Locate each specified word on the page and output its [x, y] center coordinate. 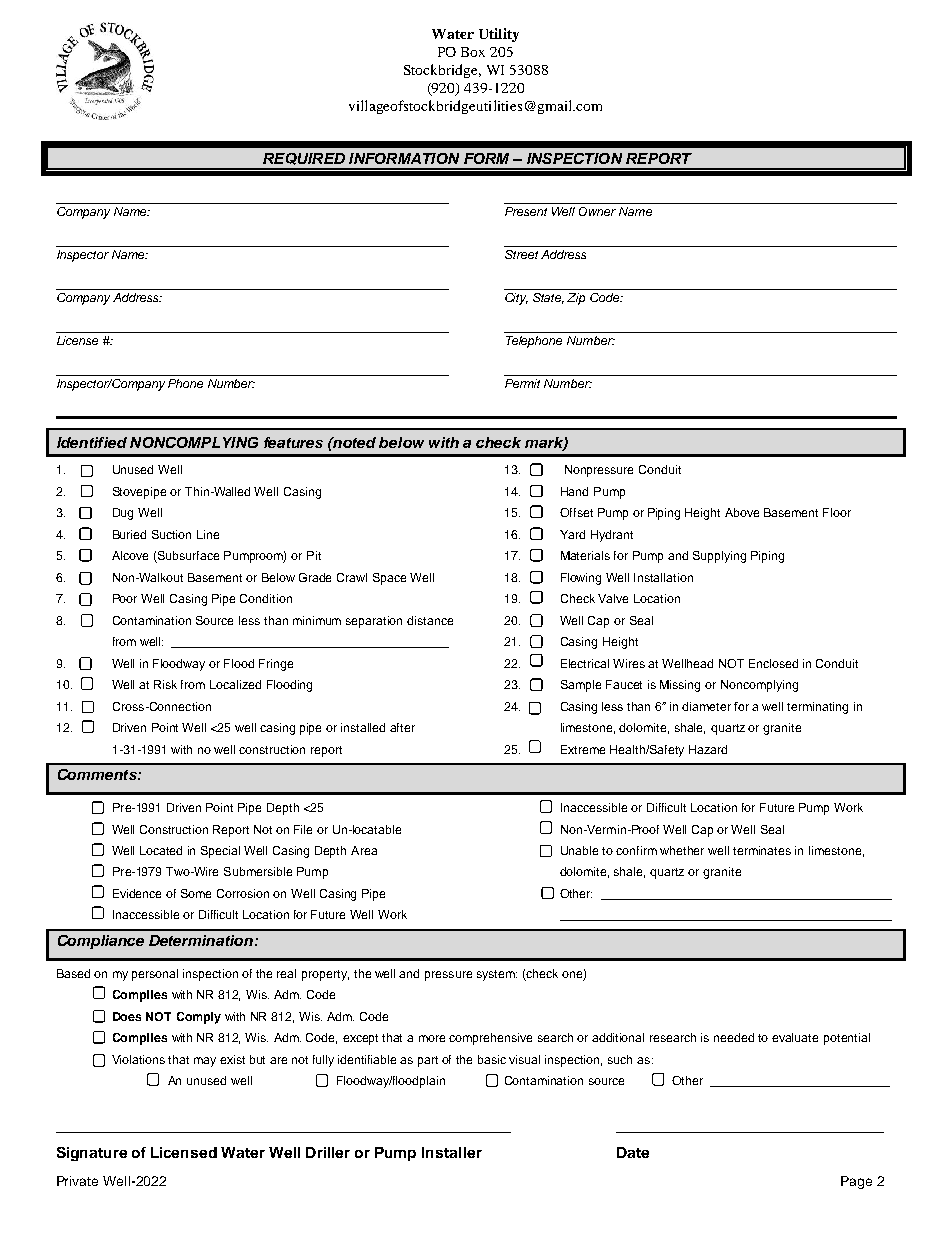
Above [742, 512]
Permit [522, 383]
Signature [92, 1154]
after [402, 727]
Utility [499, 35]
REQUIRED [304, 159]
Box [473, 52]
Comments [98, 774]
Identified [92, 442]
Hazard [708, 749]
